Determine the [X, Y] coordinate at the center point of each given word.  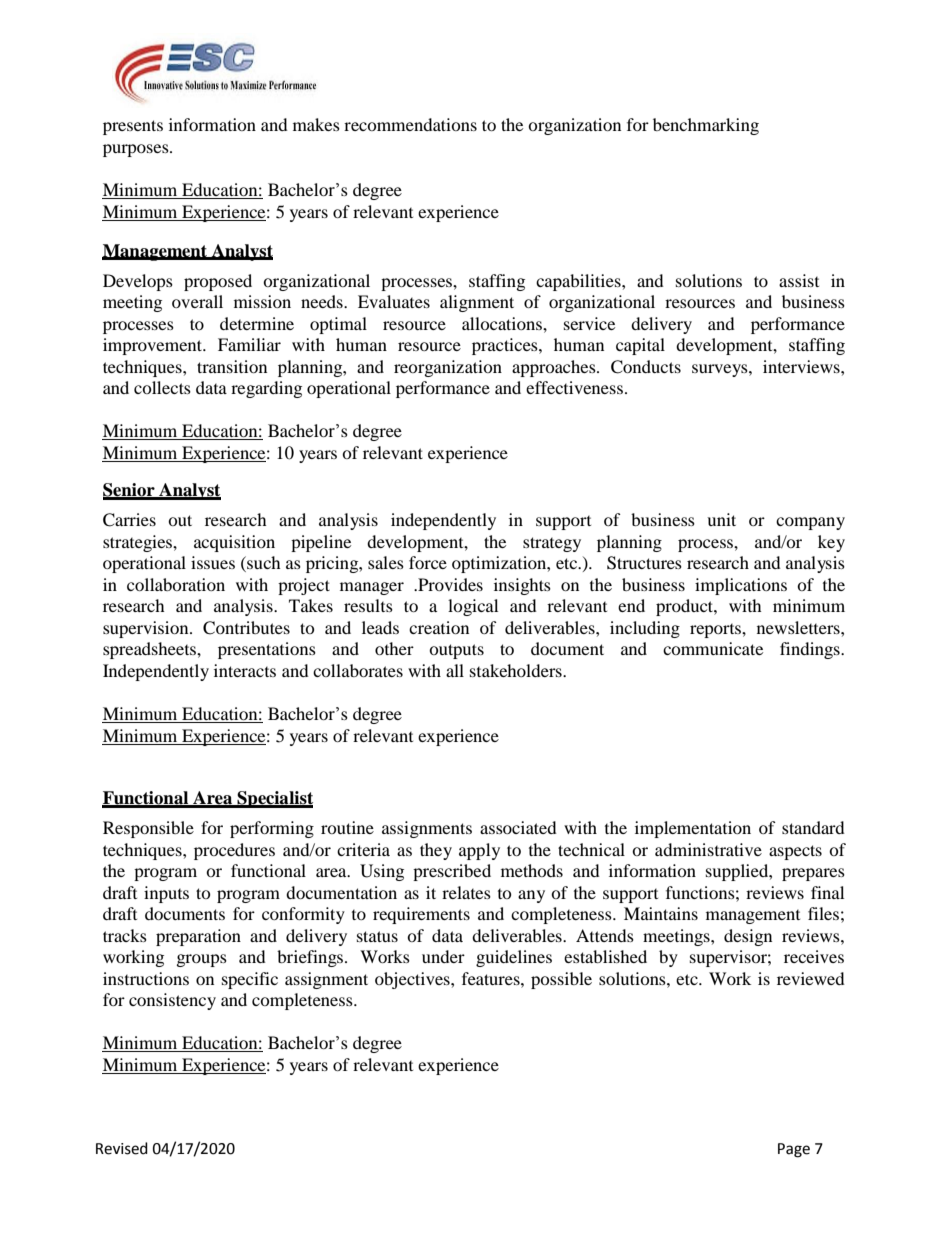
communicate [713, 648]
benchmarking [706, 126]
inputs [166, 894]
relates [466, 892]
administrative [708, 849]
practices [506, 346]
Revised [122, 1148]
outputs [456, 651]
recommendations [410, 124]
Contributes [246, 628]
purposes [137, 150]
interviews [802, 366]
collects [162, 387]
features [492, 978]
